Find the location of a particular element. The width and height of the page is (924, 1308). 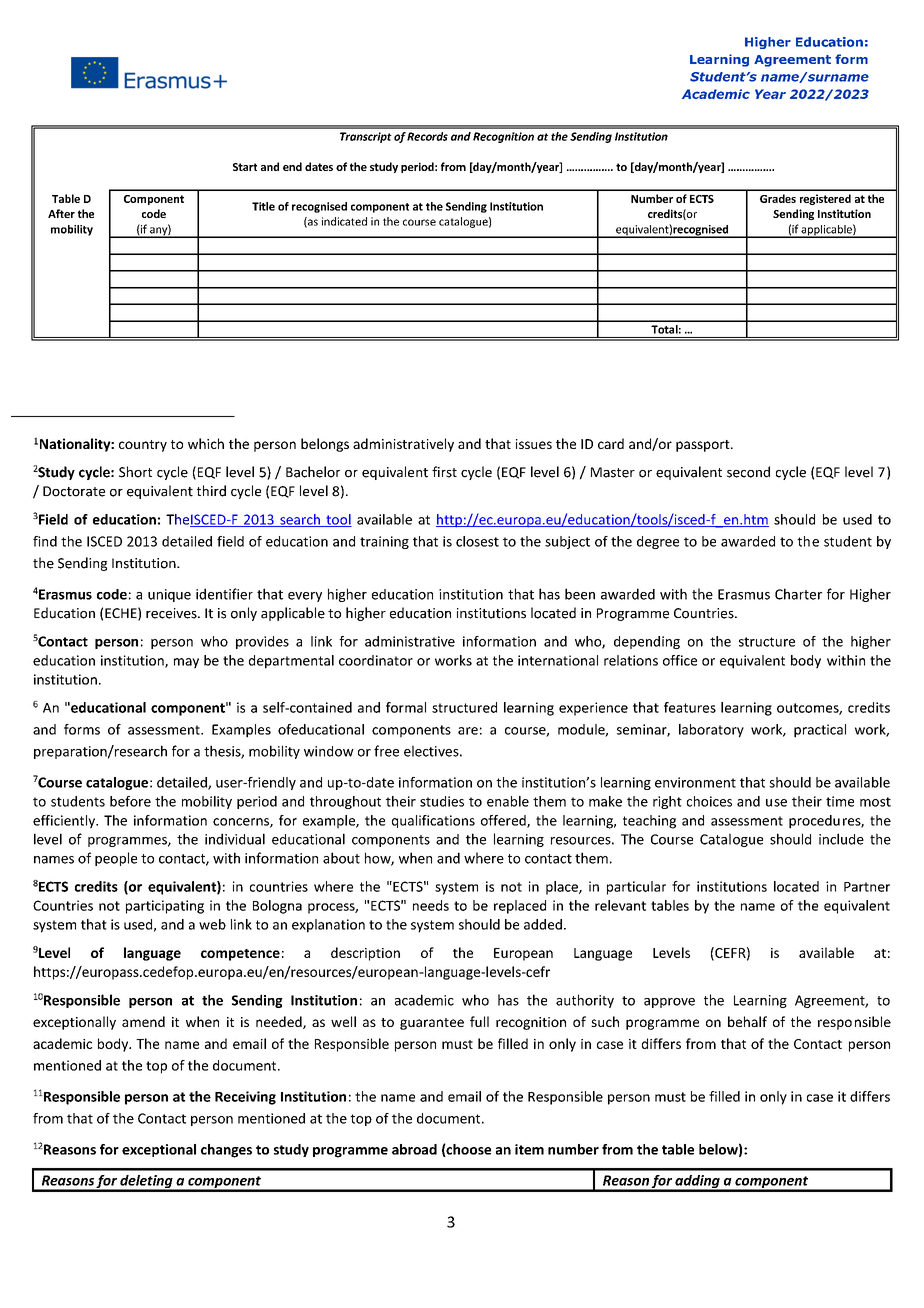

Partner is located at coordinates (867, 887).
